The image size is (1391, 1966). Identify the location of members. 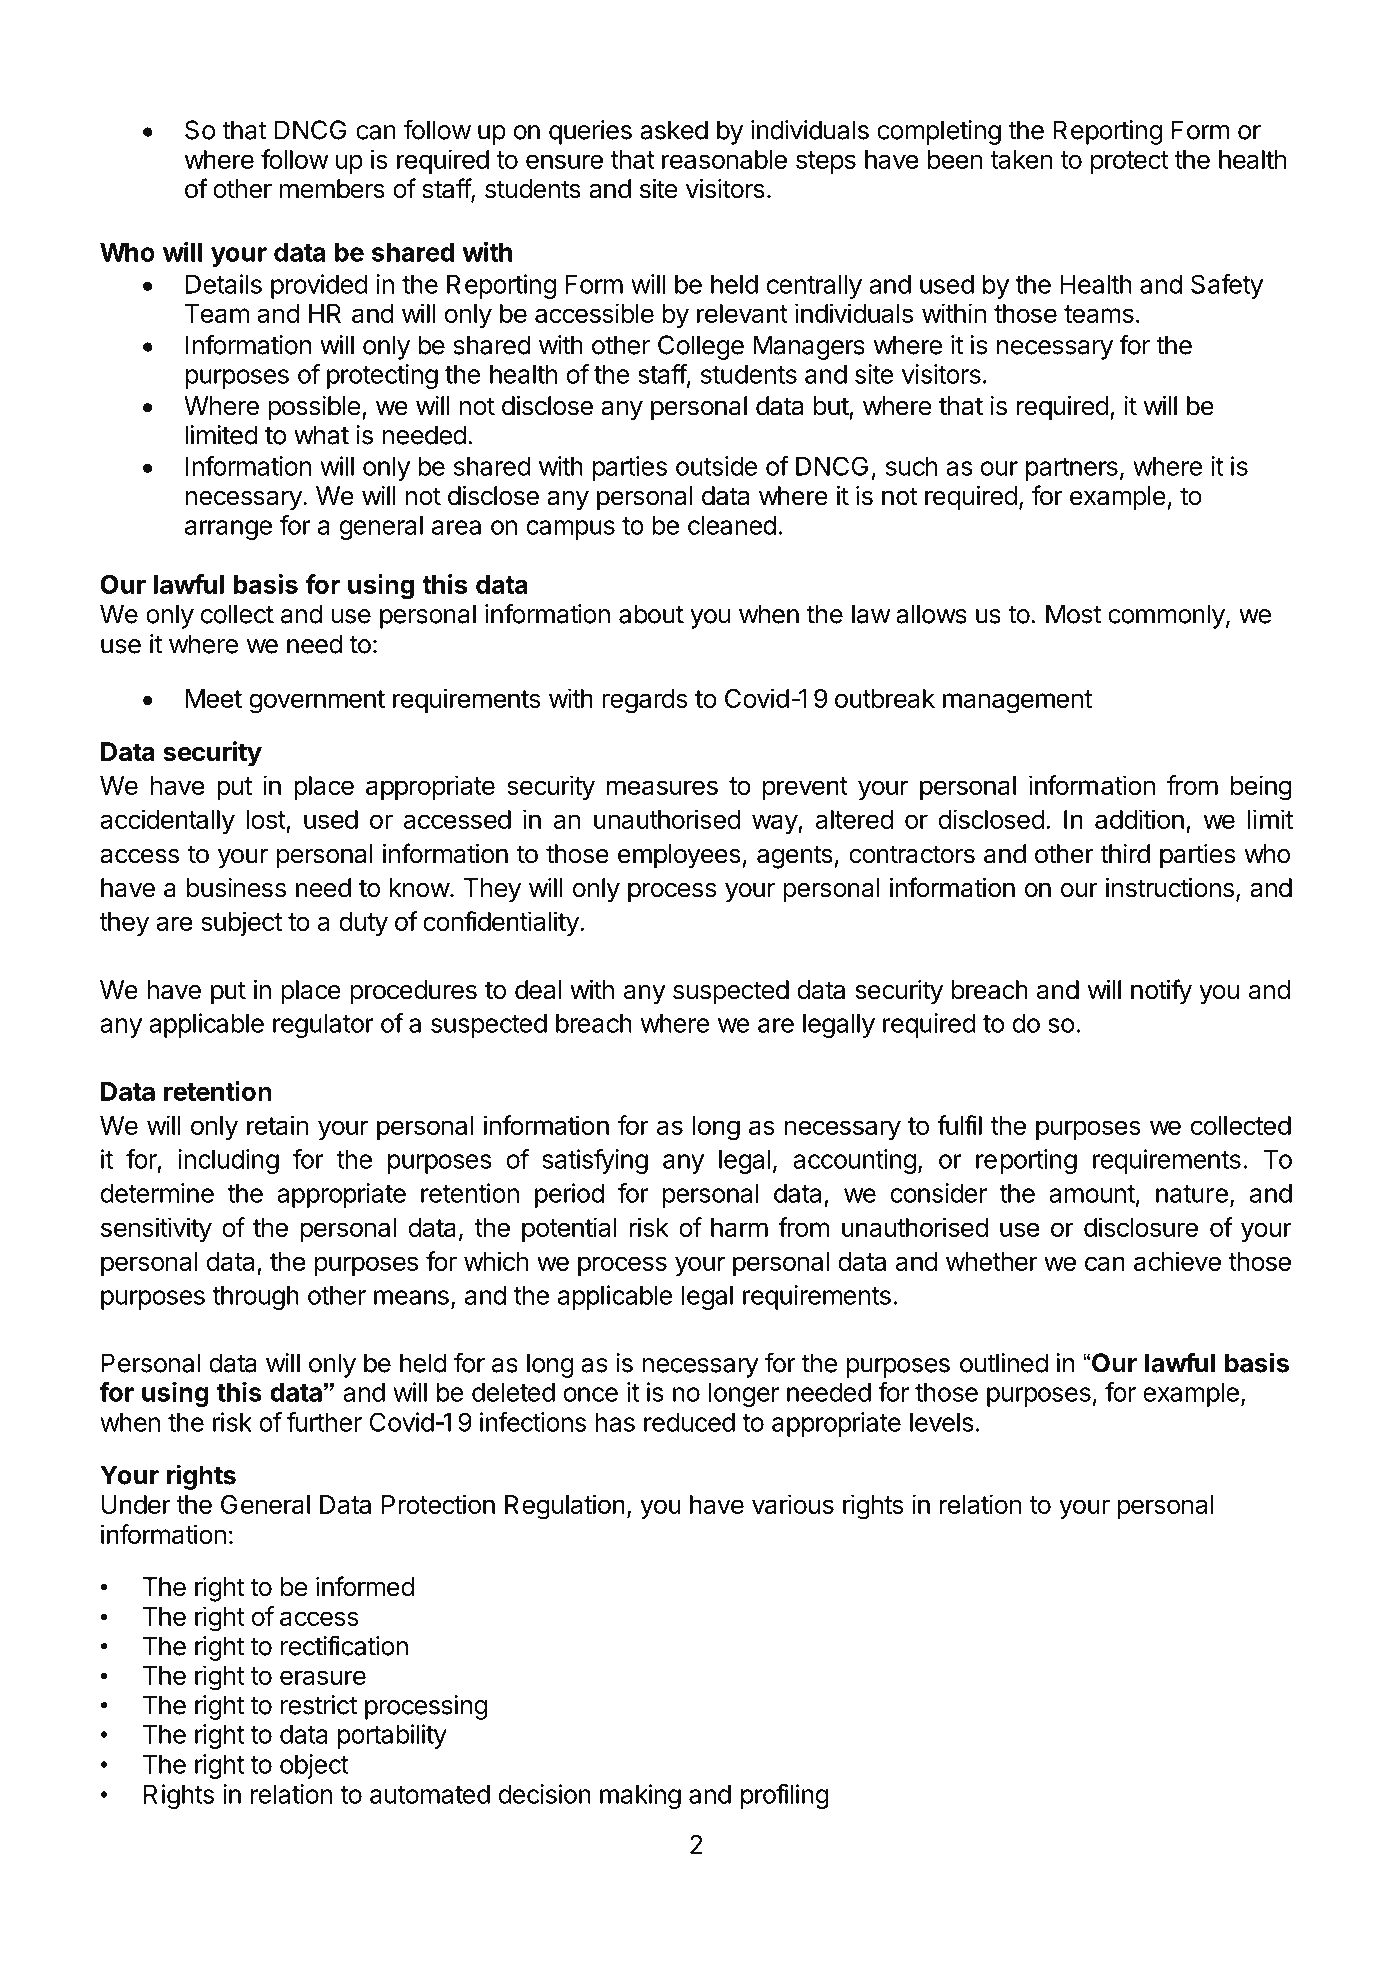
(332, 189).
